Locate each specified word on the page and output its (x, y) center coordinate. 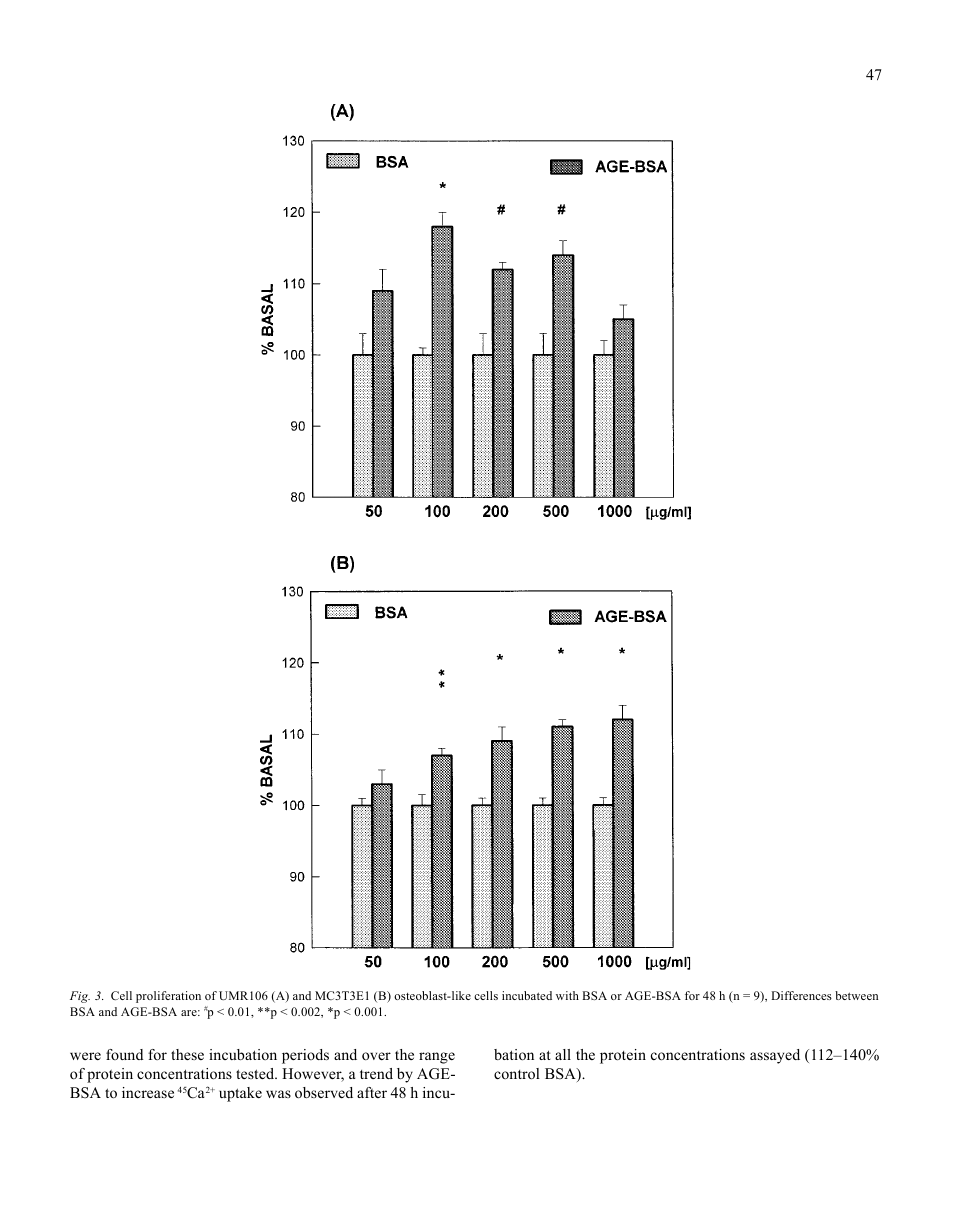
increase (148, 1092)
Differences (801, 995)
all (563, 1054)
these (187, 1054)
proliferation (168, 997)
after (372, 1092)
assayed (775, 1056)
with (567, 995)
